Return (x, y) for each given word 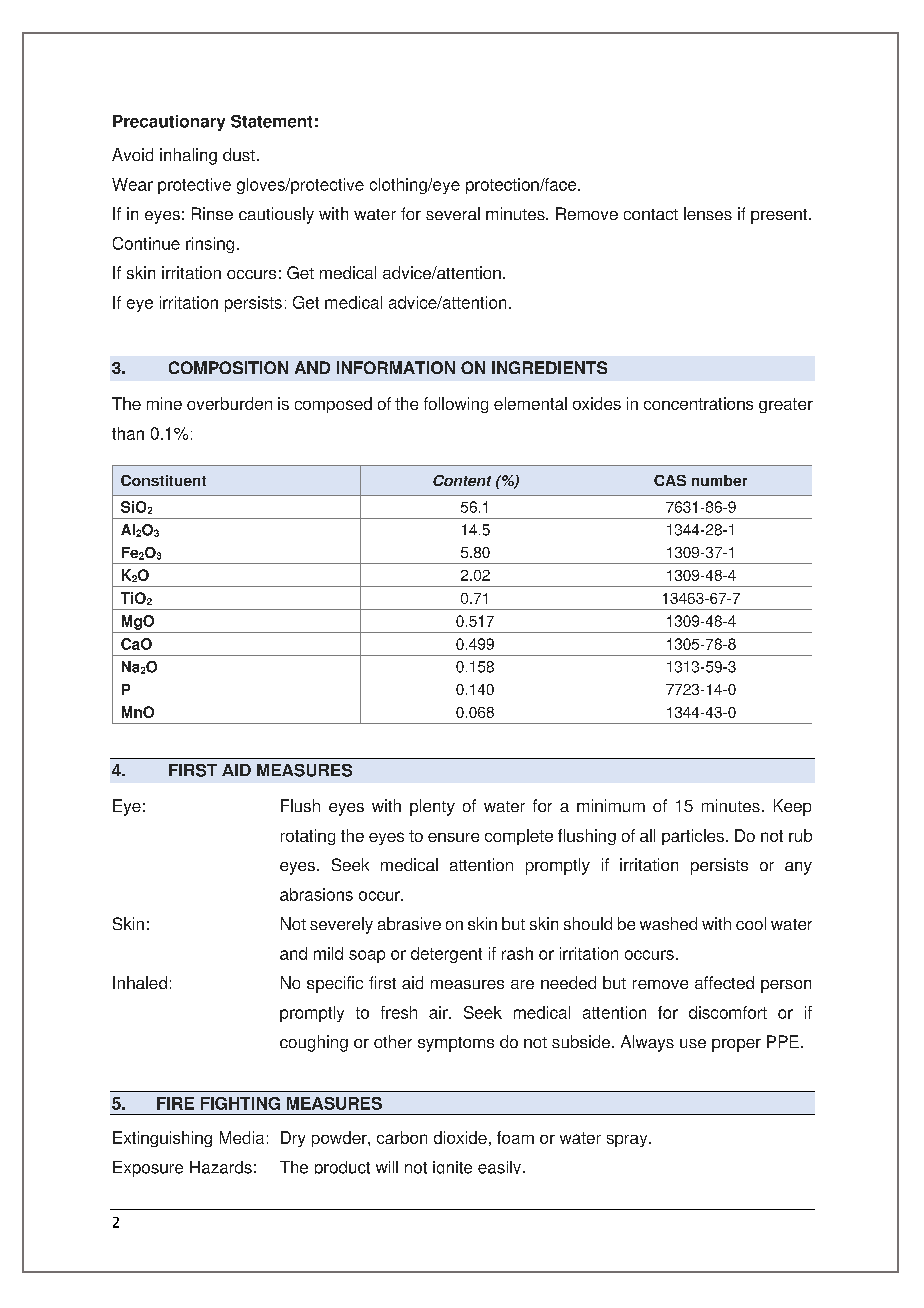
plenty (432, 807)
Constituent (163, 480)
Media (242, 1137)
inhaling (188, 156)
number (719, 480)
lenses (708, 213)
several (453, 213)
